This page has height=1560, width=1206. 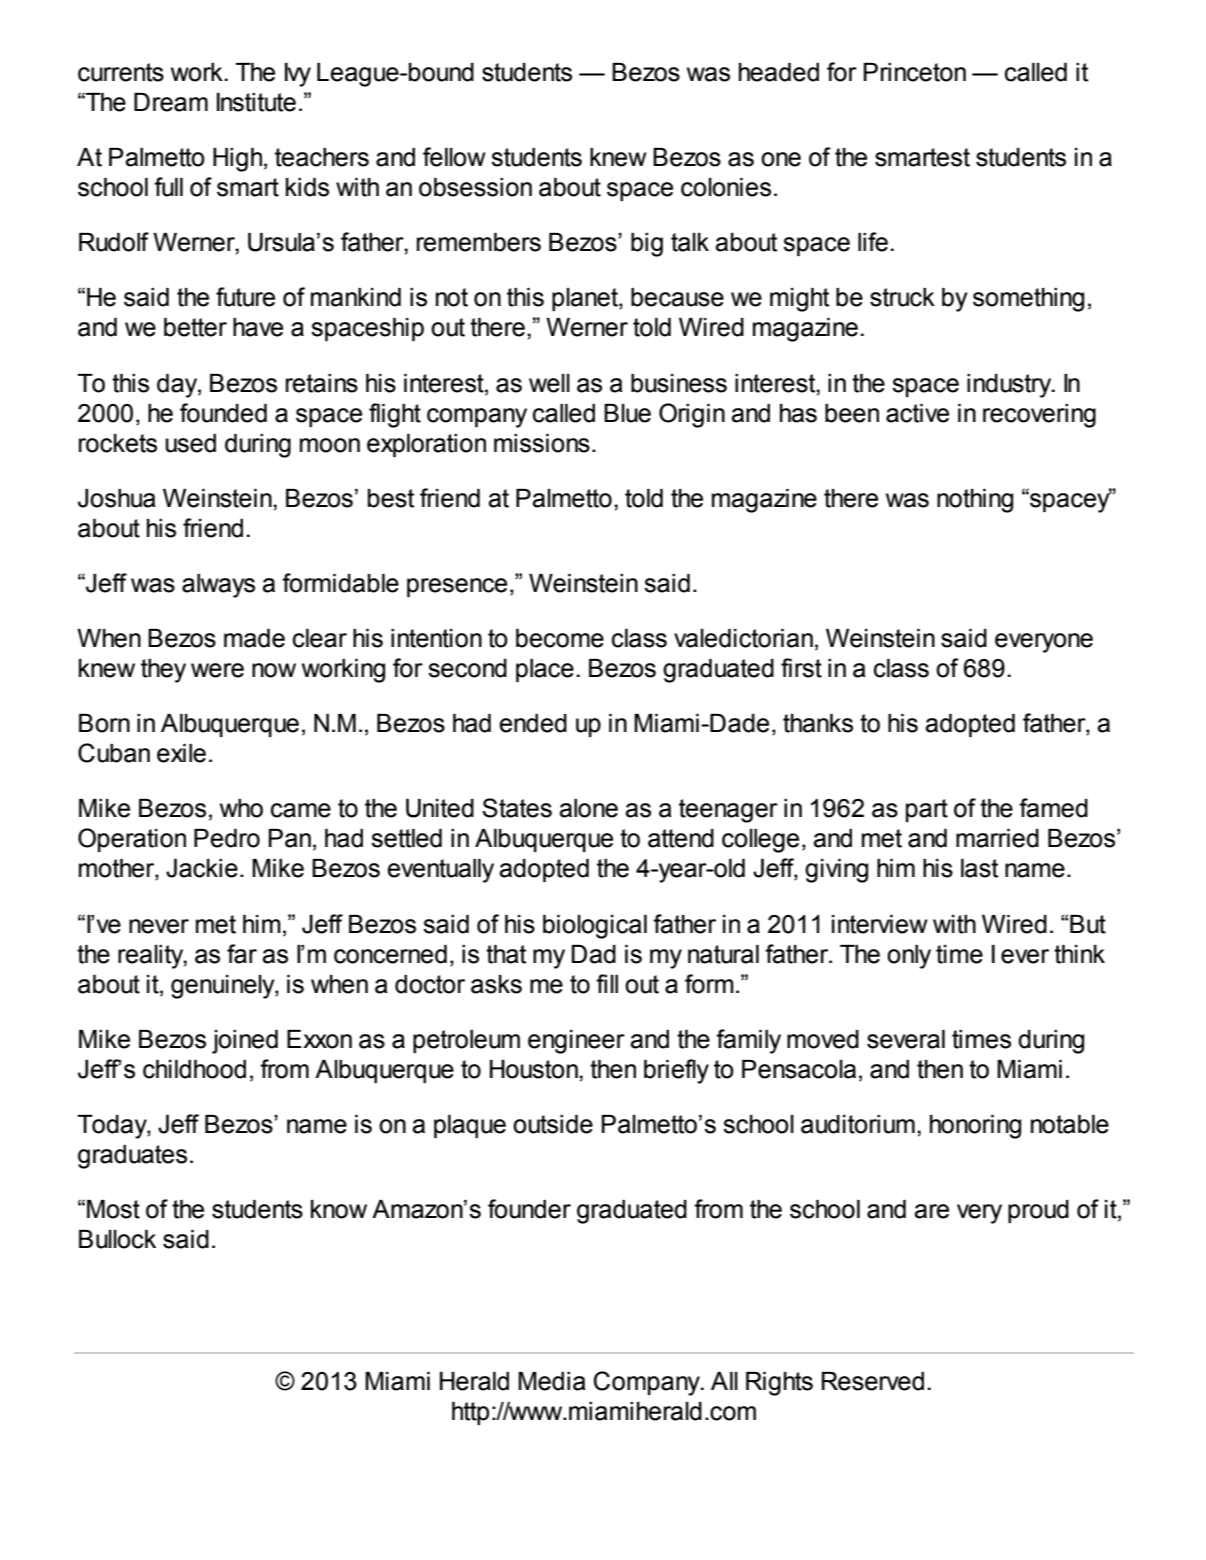 I want to click on Blue, so click(x=627, y=413).
